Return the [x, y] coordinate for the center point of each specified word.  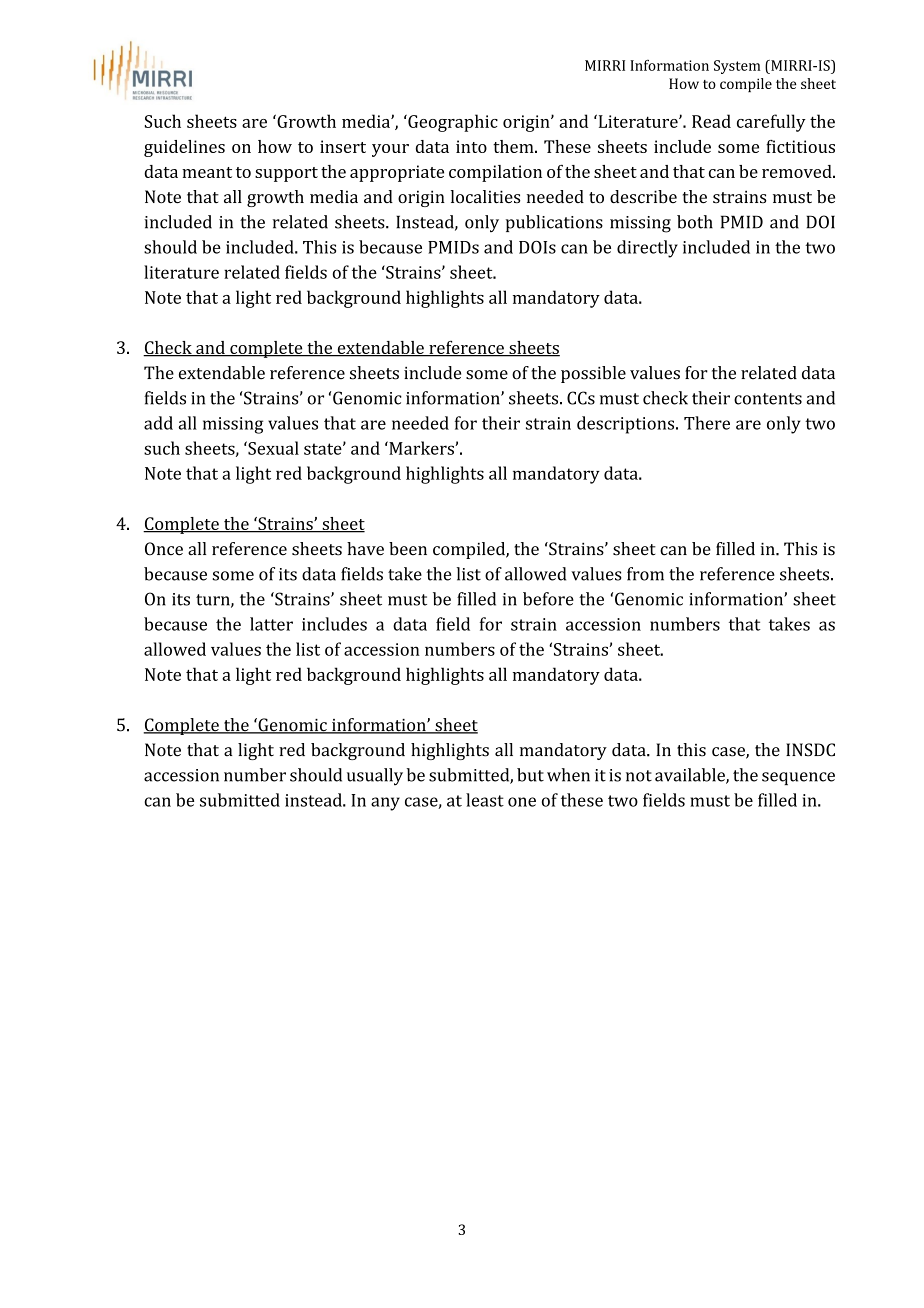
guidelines [184, 148]
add [158, 423]
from [645, 574]
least [485, 800]
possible [593, 374]
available [691, 776]
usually [375, 777]
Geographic [452, 123]
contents [768, 399]
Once [164, 549]
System [737, 67]
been [408, 549]
